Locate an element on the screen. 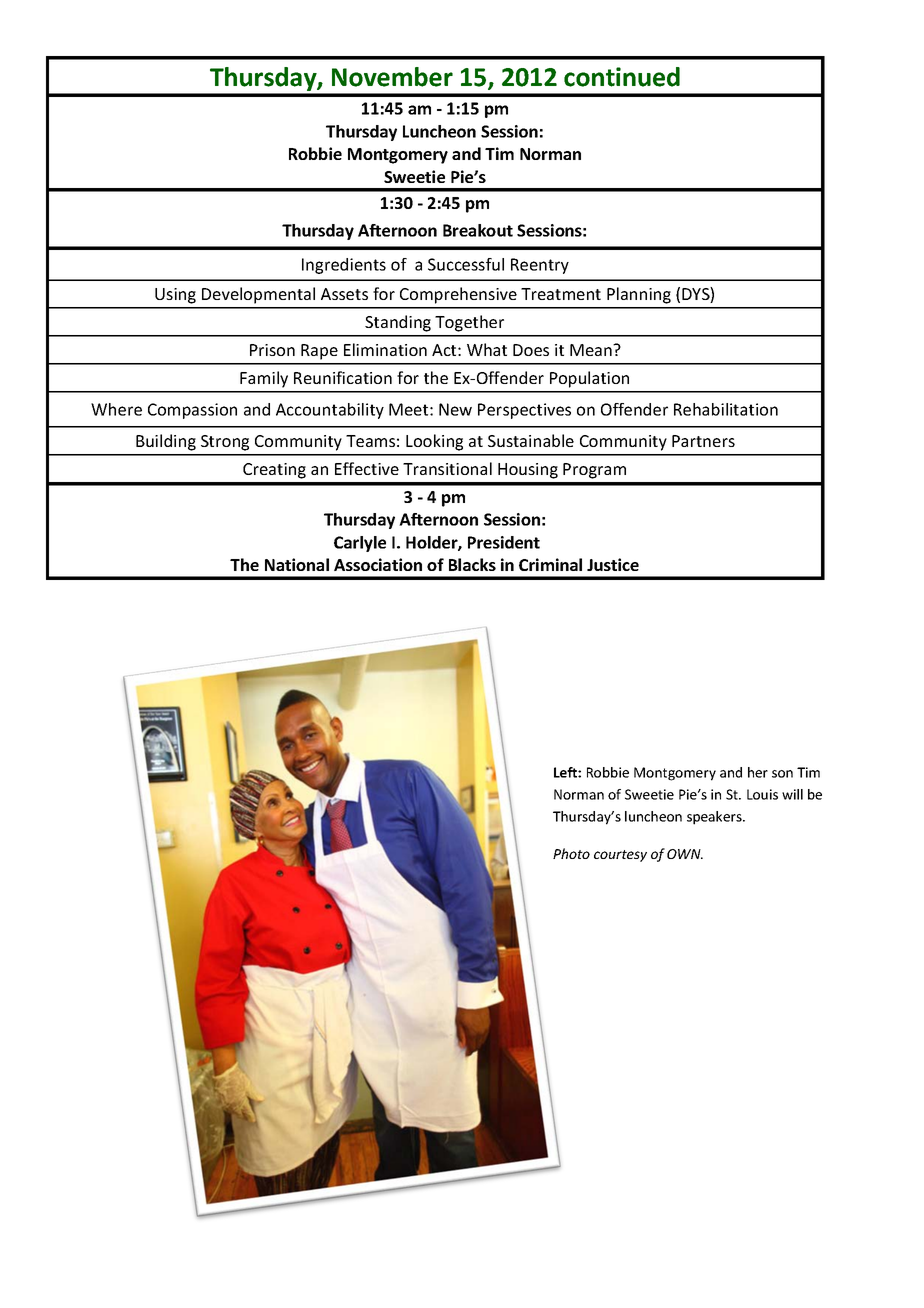  continued is located at coordinates (622, 77).
